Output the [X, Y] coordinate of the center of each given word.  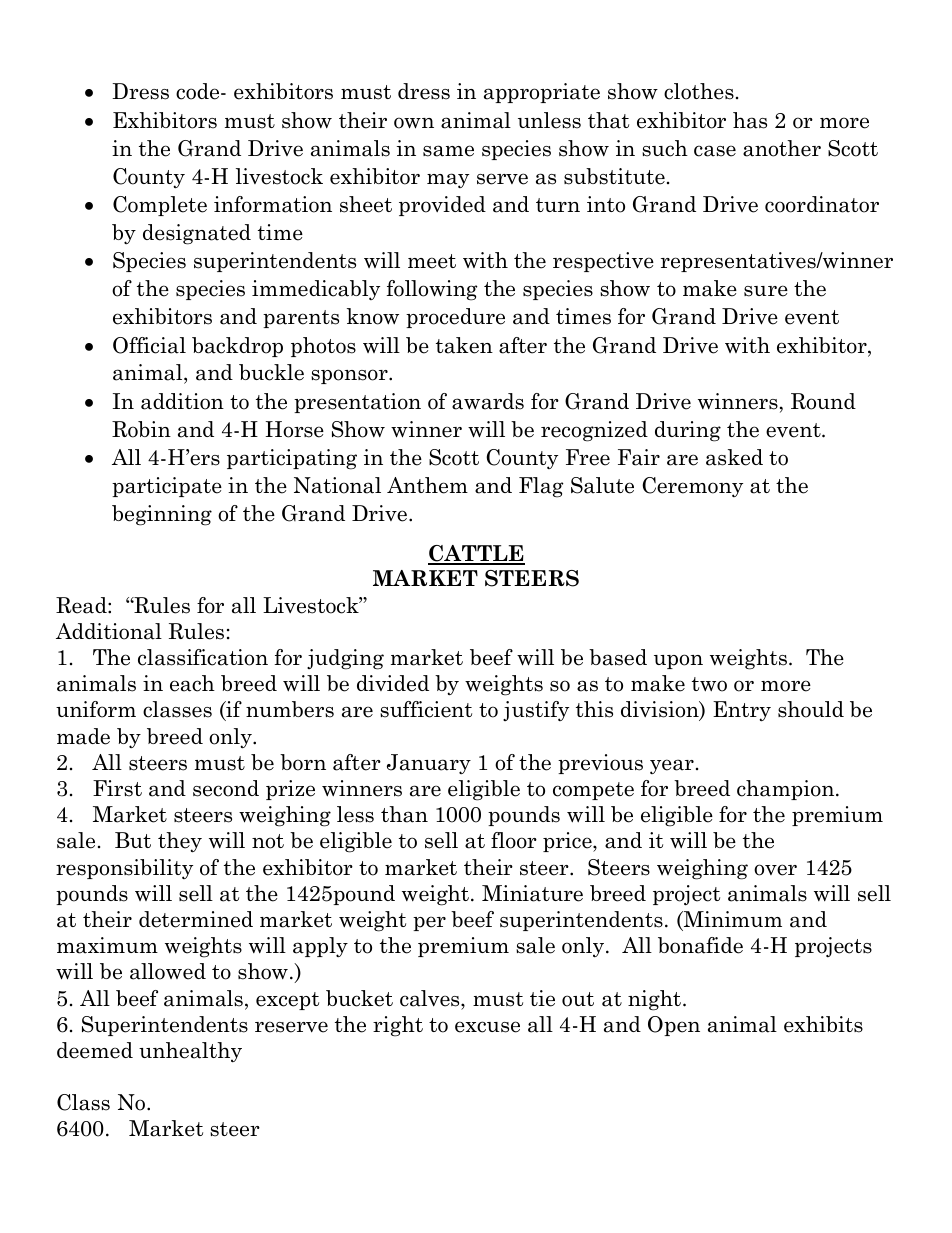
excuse [487, 1027]
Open [674, 1026]
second [226, 788]
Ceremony [692, 487]
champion [787, 790]
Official [149, 345]
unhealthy [190, 1052]
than [404, 814]
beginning [162, 515]
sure [766, 291]
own [414, 123]
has [750, 120]
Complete [160, 206]
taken [464, 345]
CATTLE [476, 554]
